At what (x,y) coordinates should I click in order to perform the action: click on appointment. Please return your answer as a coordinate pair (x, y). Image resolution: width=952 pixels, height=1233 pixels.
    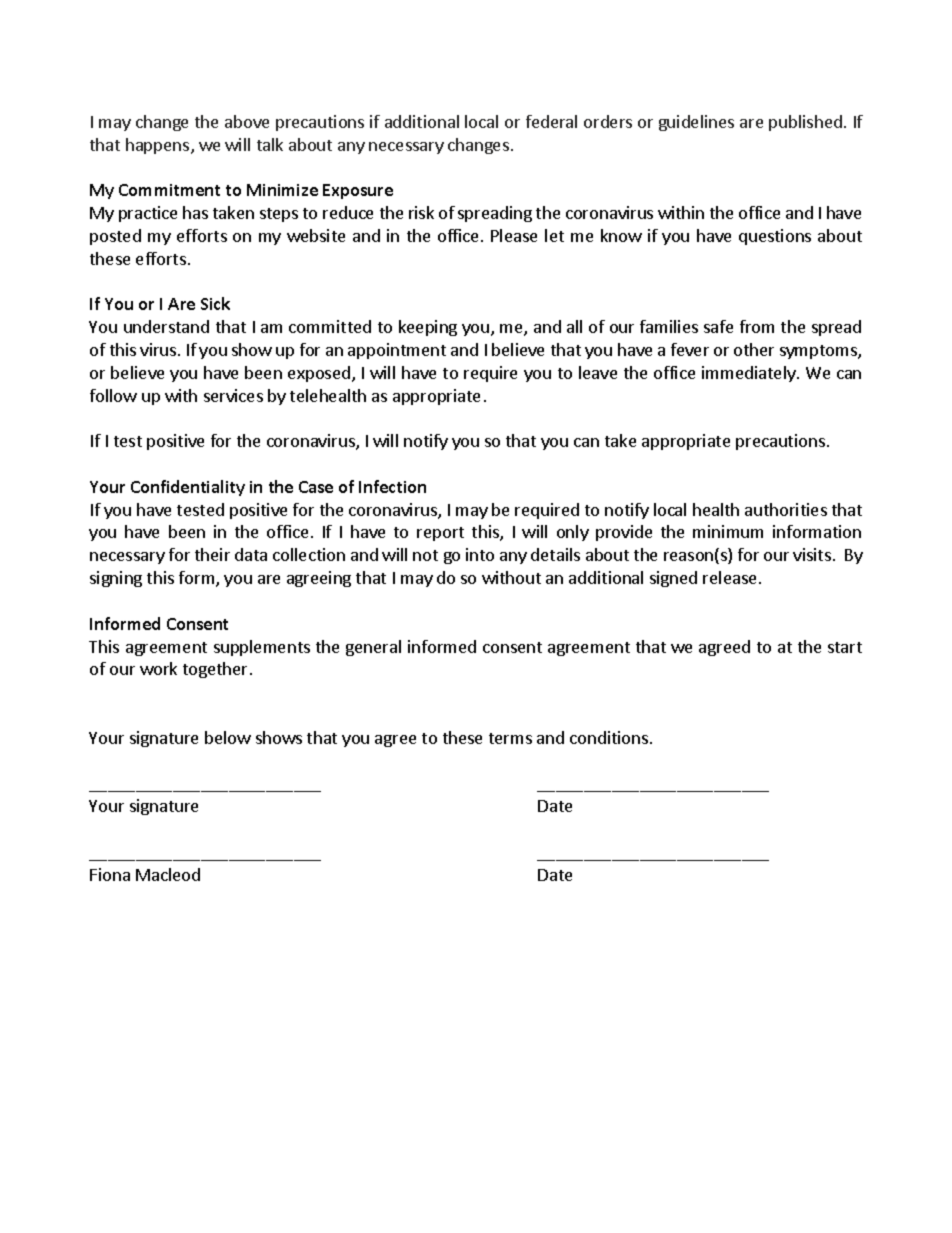
    Looking at the image, I should click on (397, 351).
